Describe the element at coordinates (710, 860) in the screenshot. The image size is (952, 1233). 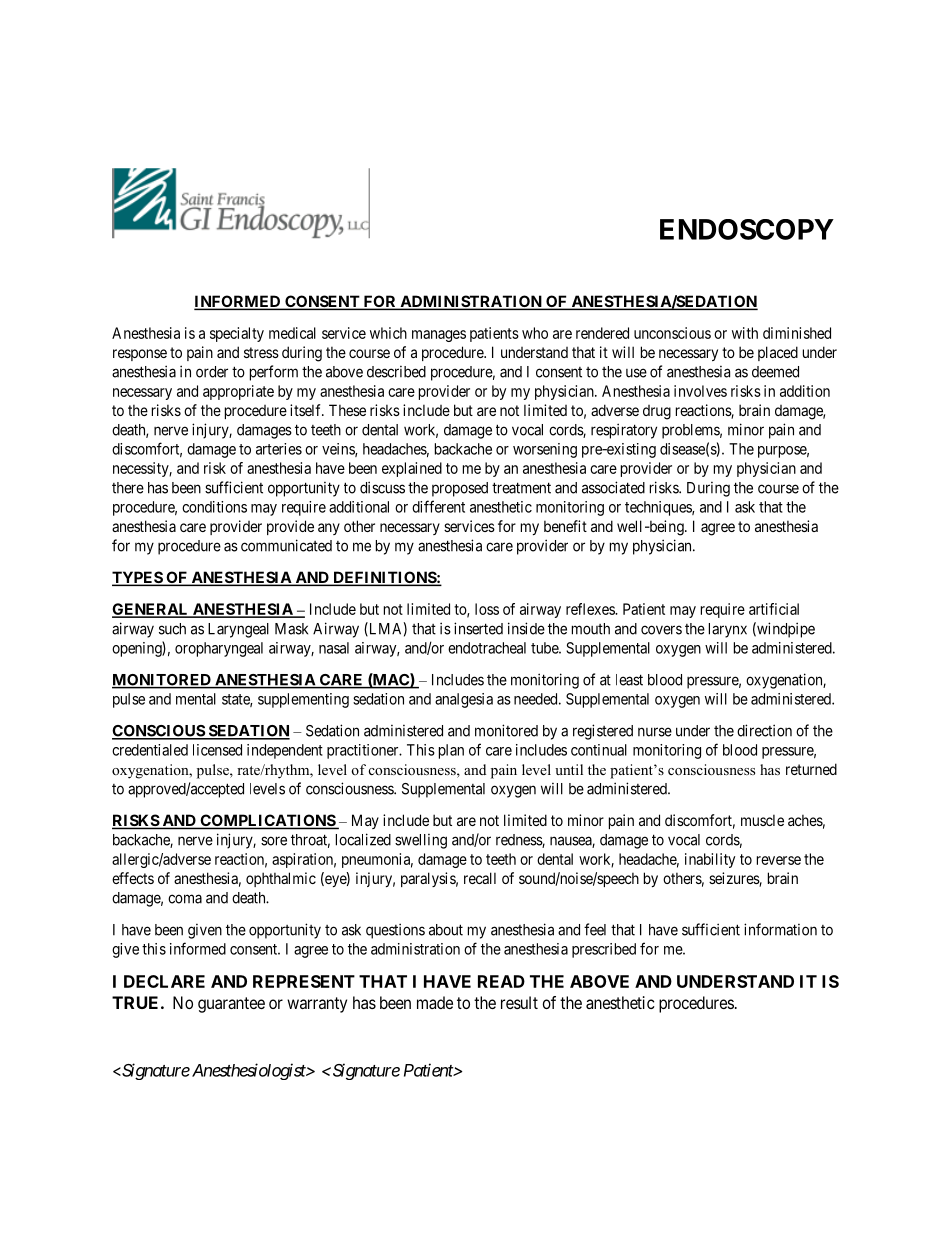
I see `inability` at that location.
